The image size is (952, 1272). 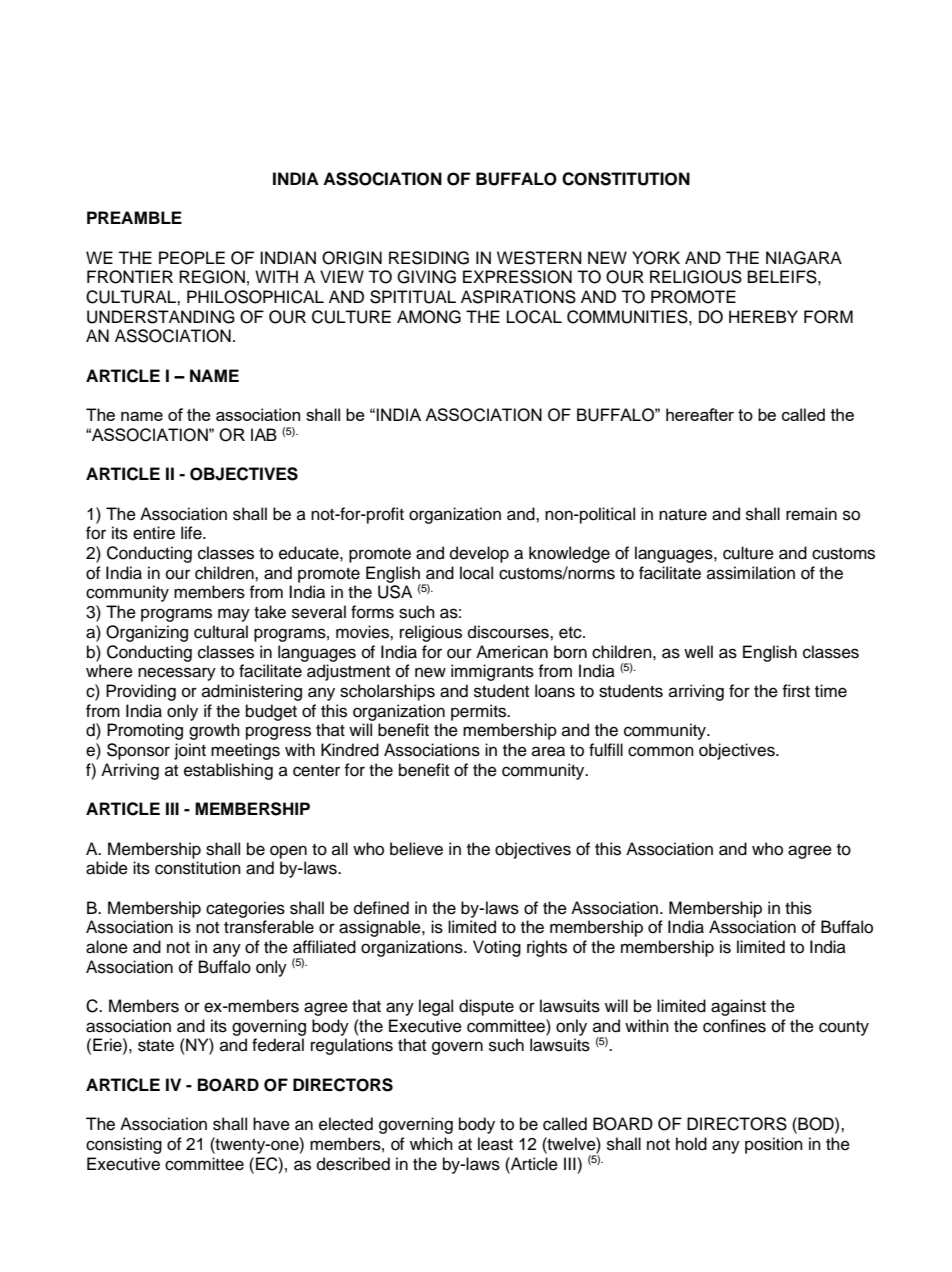 What do you see at coordinates (796, 691) in the image?
I see `first` at bounding box center [796, 691].
